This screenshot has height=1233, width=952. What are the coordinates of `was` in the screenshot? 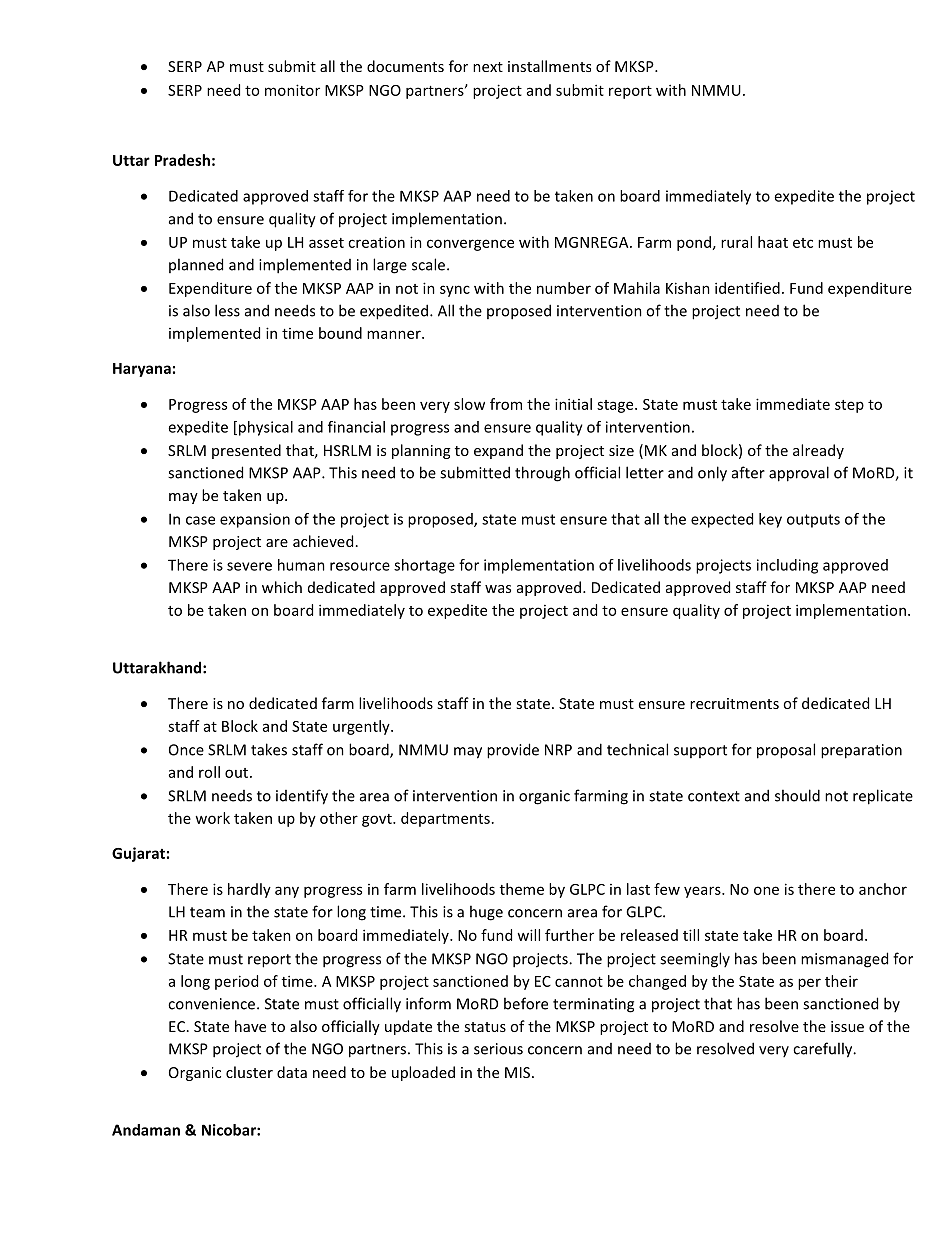 It's located at (498, 589).
